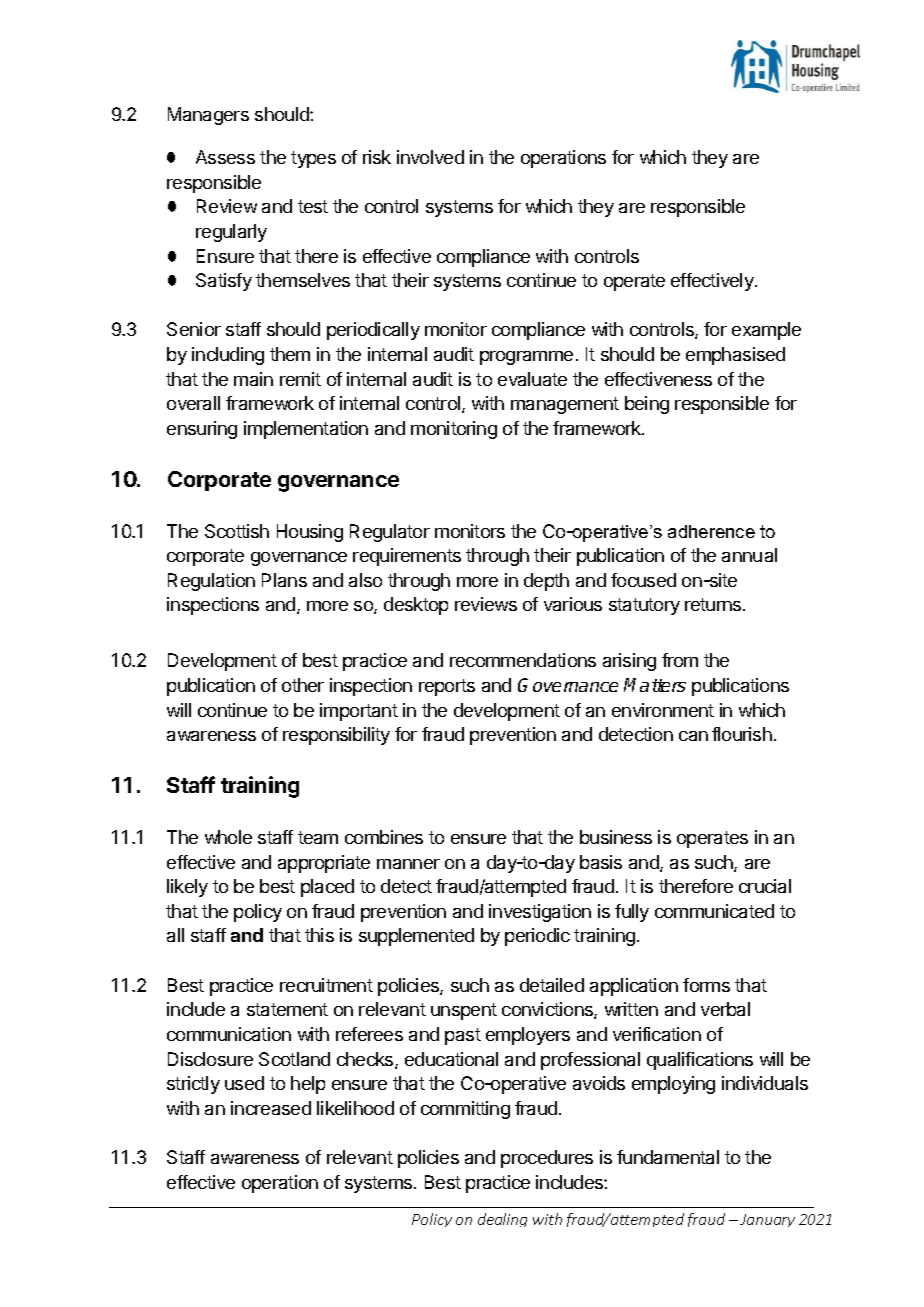 The width and height of the page is (924, 1307). Describe the element at coordinates (766, 331) in the page. I see `example` at that location.
